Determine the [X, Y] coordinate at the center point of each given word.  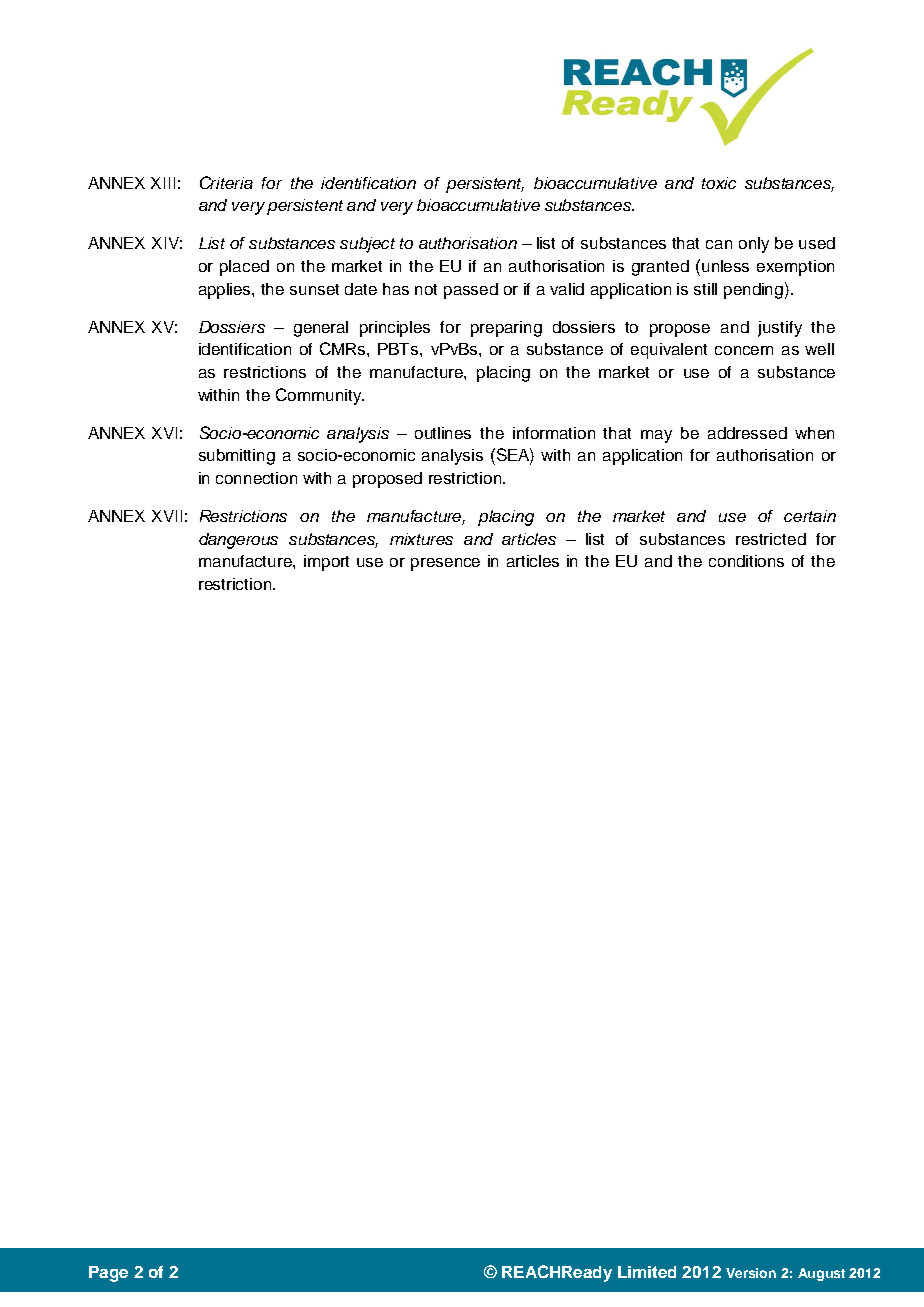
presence [445, 564]
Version [751, 1273]
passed [471, 291]
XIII [163, 183]
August [821, 1274]
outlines [443, 433]
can [719, 244]
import [326, 563]
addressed [747, 433]
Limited [647, 1272]
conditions [746, 561]
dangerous [238, 541]
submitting [237, 457]
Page [108, 1274]
